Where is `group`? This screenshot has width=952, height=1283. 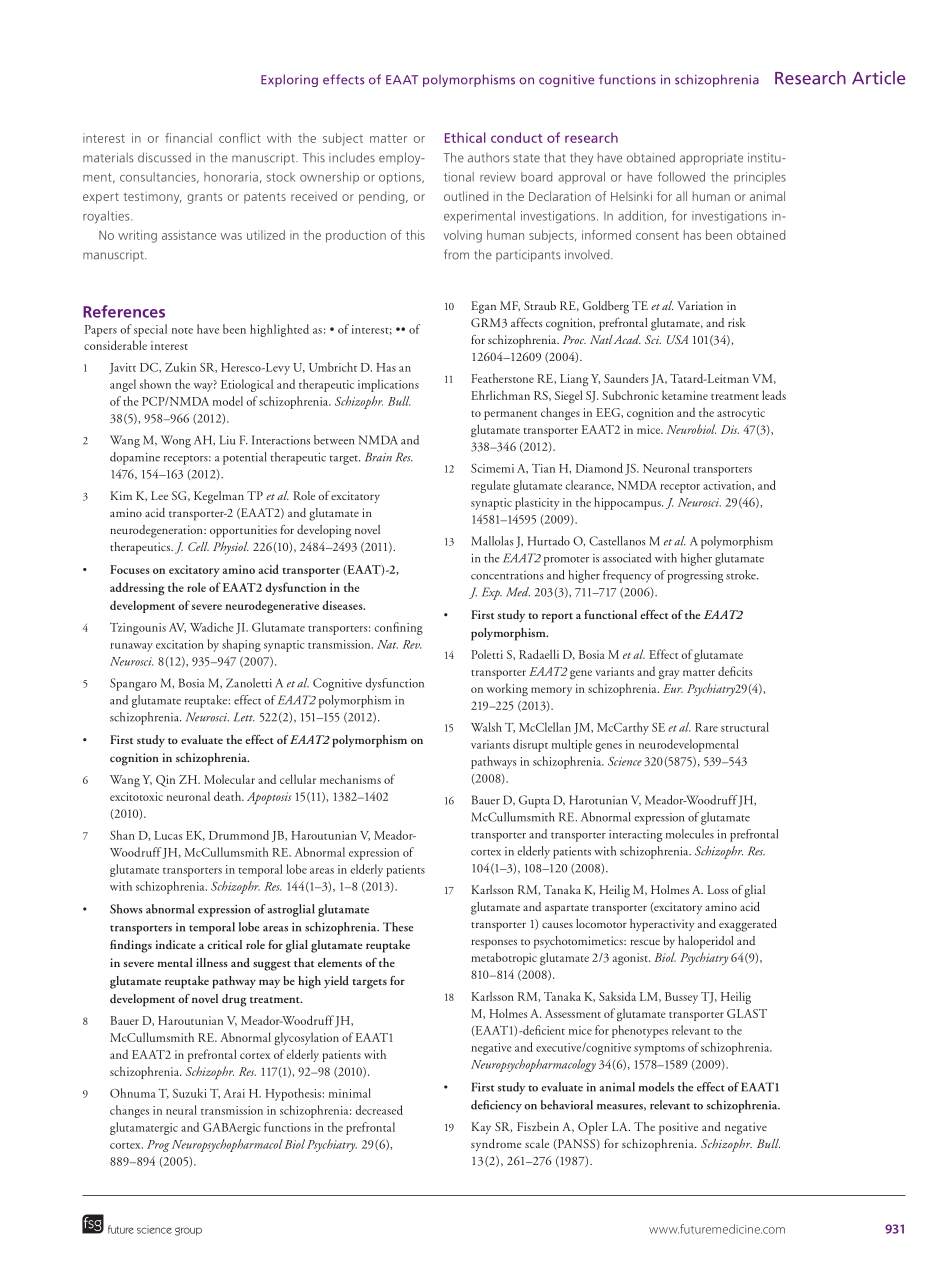 group is located at coordinates (188, 1231).
